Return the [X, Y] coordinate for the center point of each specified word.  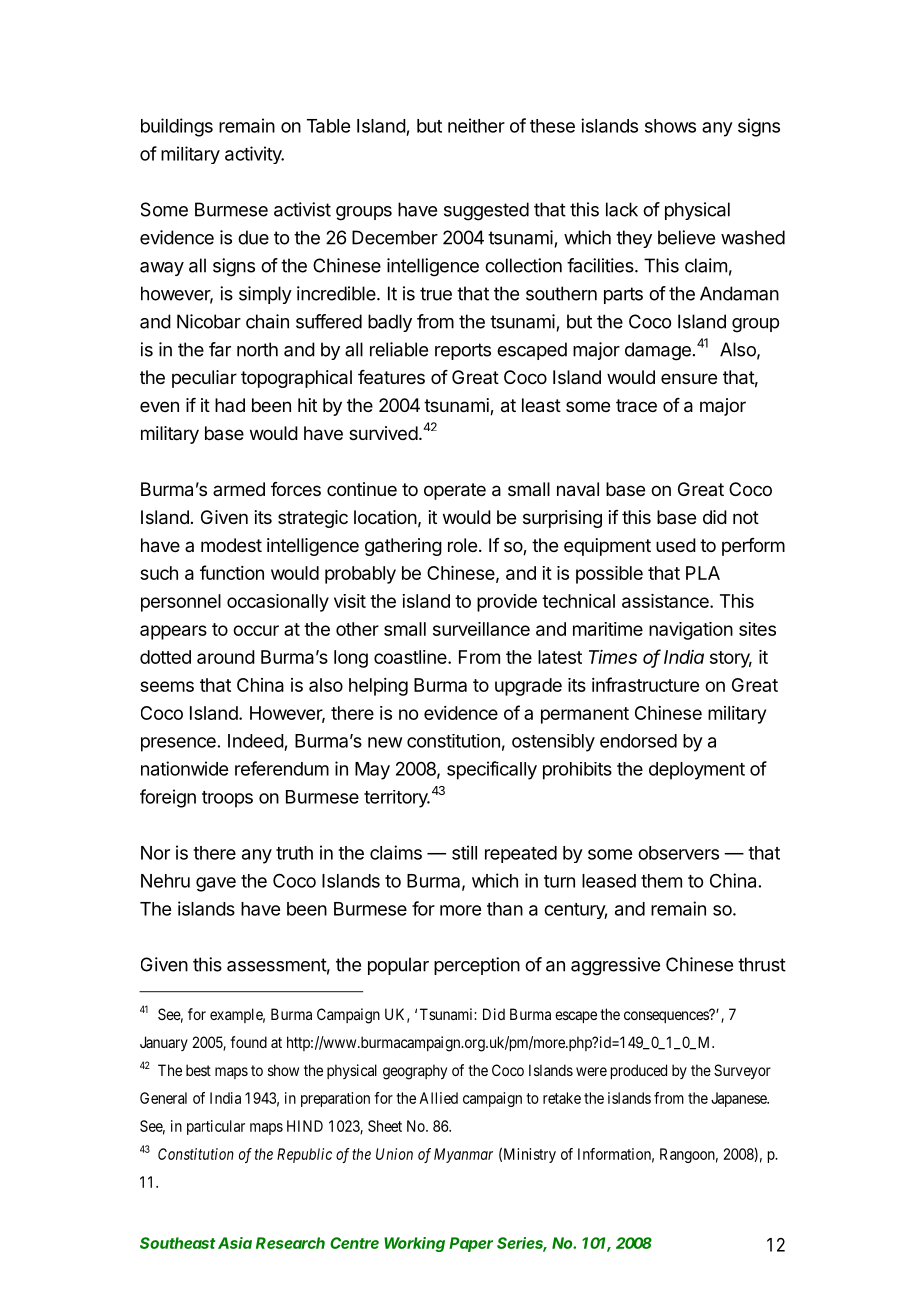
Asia [235, 1243]
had [230, 405]
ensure [689, 378]
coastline [411, 657]
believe [686, 237]
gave [216, 884]
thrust [762, 964]
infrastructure [645, 684]
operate [455, 491]
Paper [471, 1244]
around [226, 657]
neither [476, 125]
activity [254, 155]
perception [477, 966]
